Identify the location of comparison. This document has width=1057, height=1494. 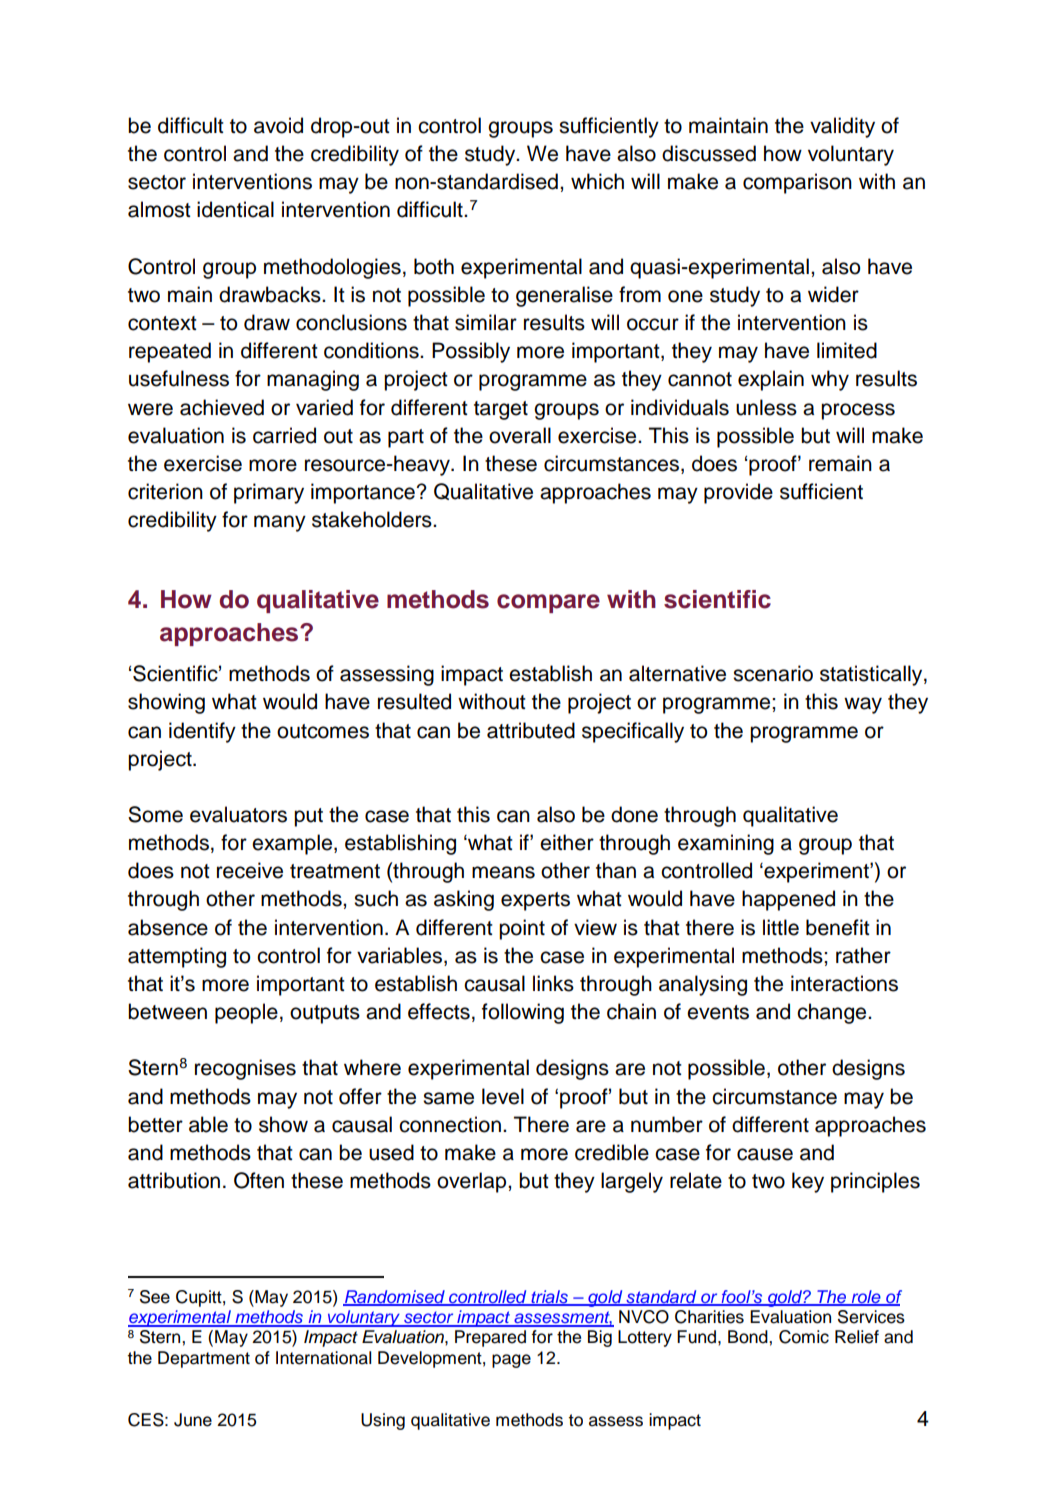
(797, 183).
